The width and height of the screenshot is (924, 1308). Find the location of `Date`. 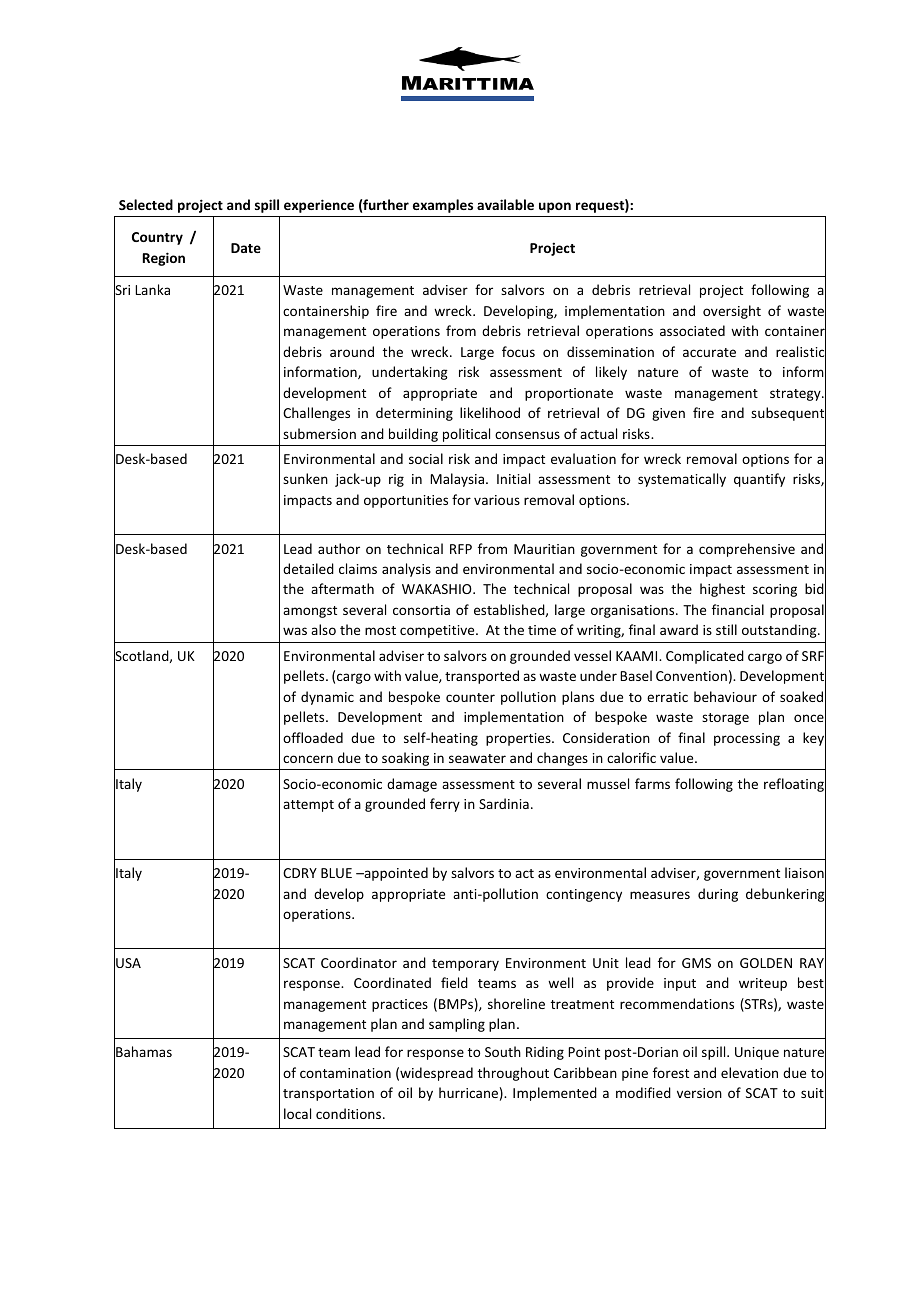

Date is located at coordinates (246, 248).
